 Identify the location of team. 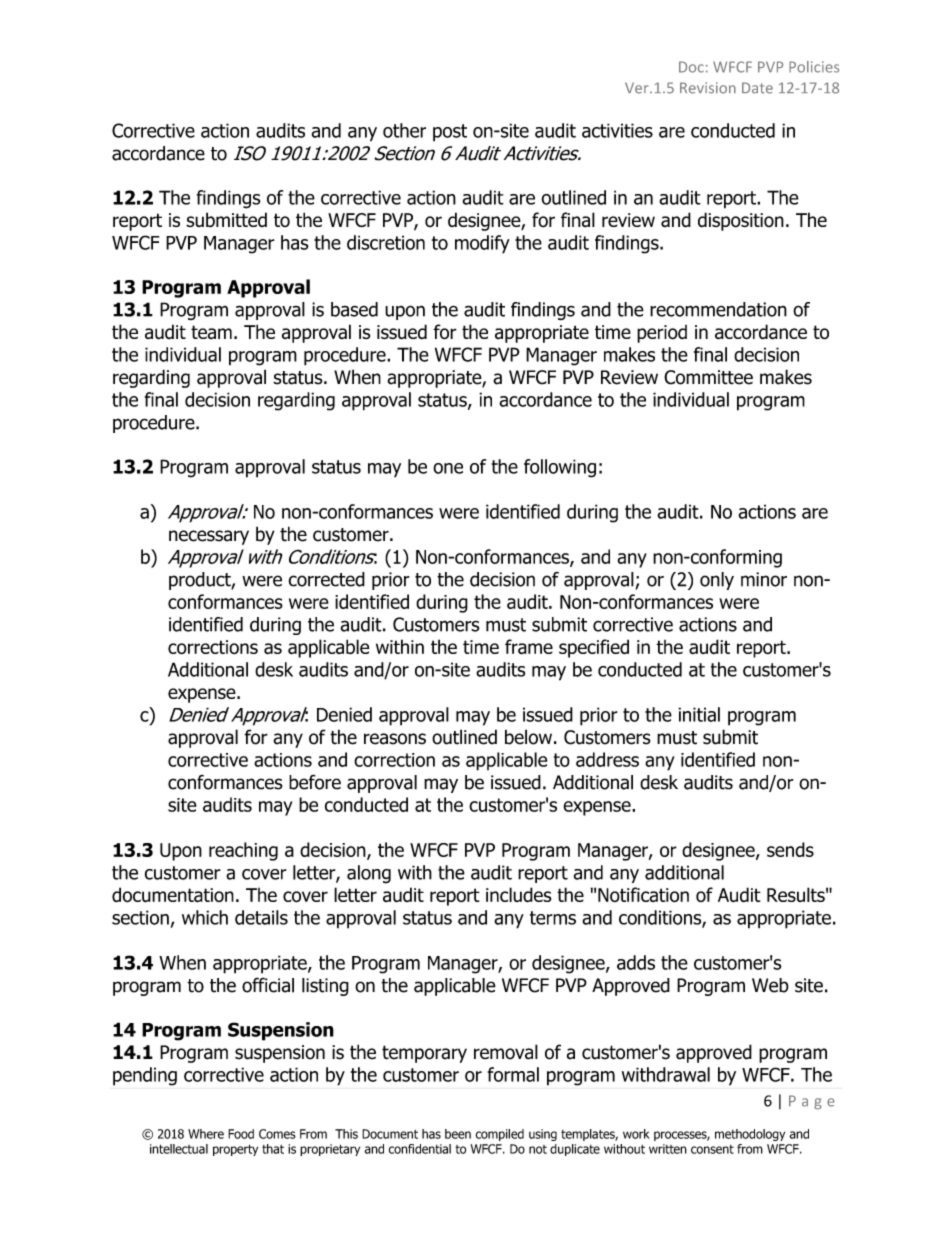
(211, 332).
